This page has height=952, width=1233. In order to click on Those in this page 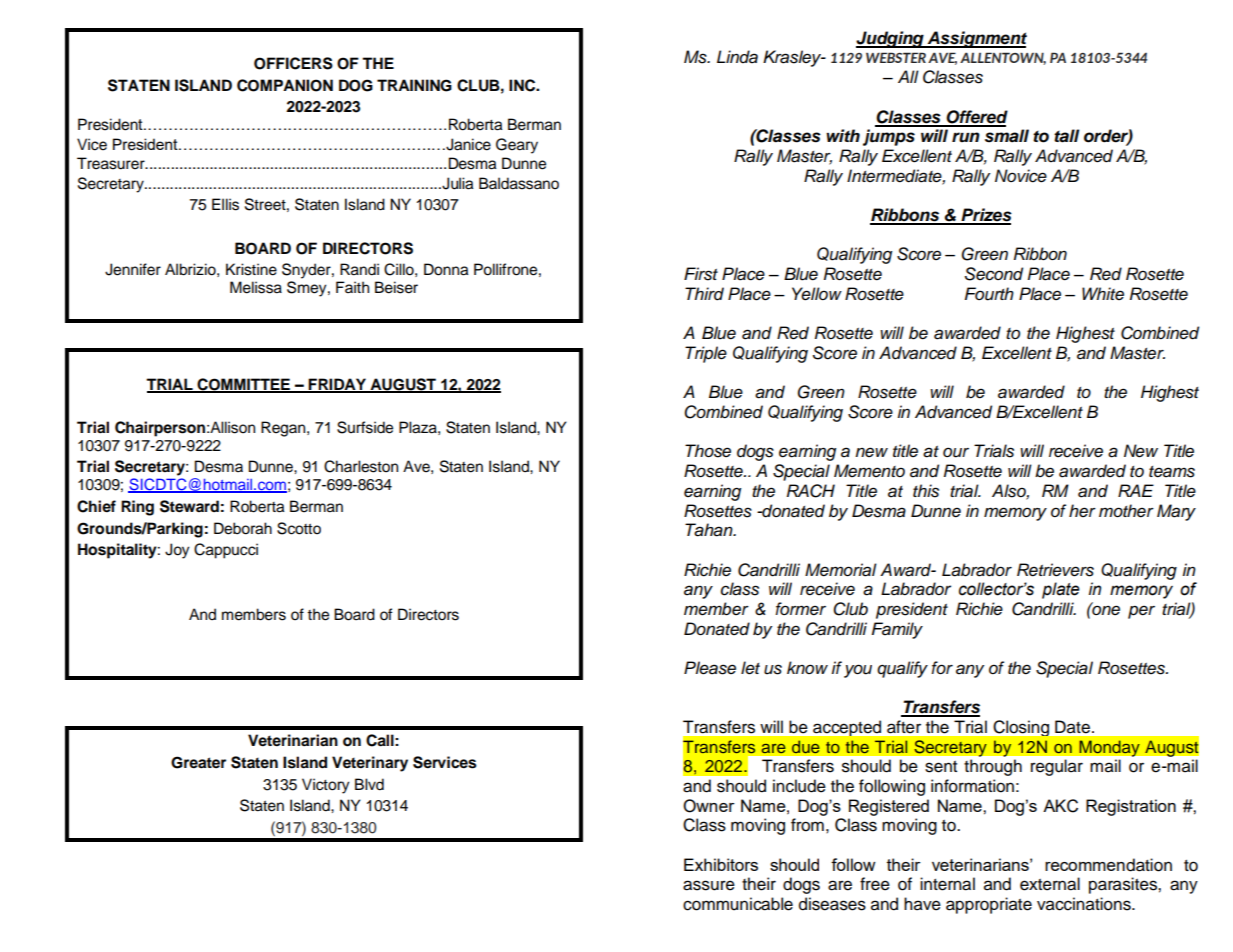, I will do `click(708, 451)`.
